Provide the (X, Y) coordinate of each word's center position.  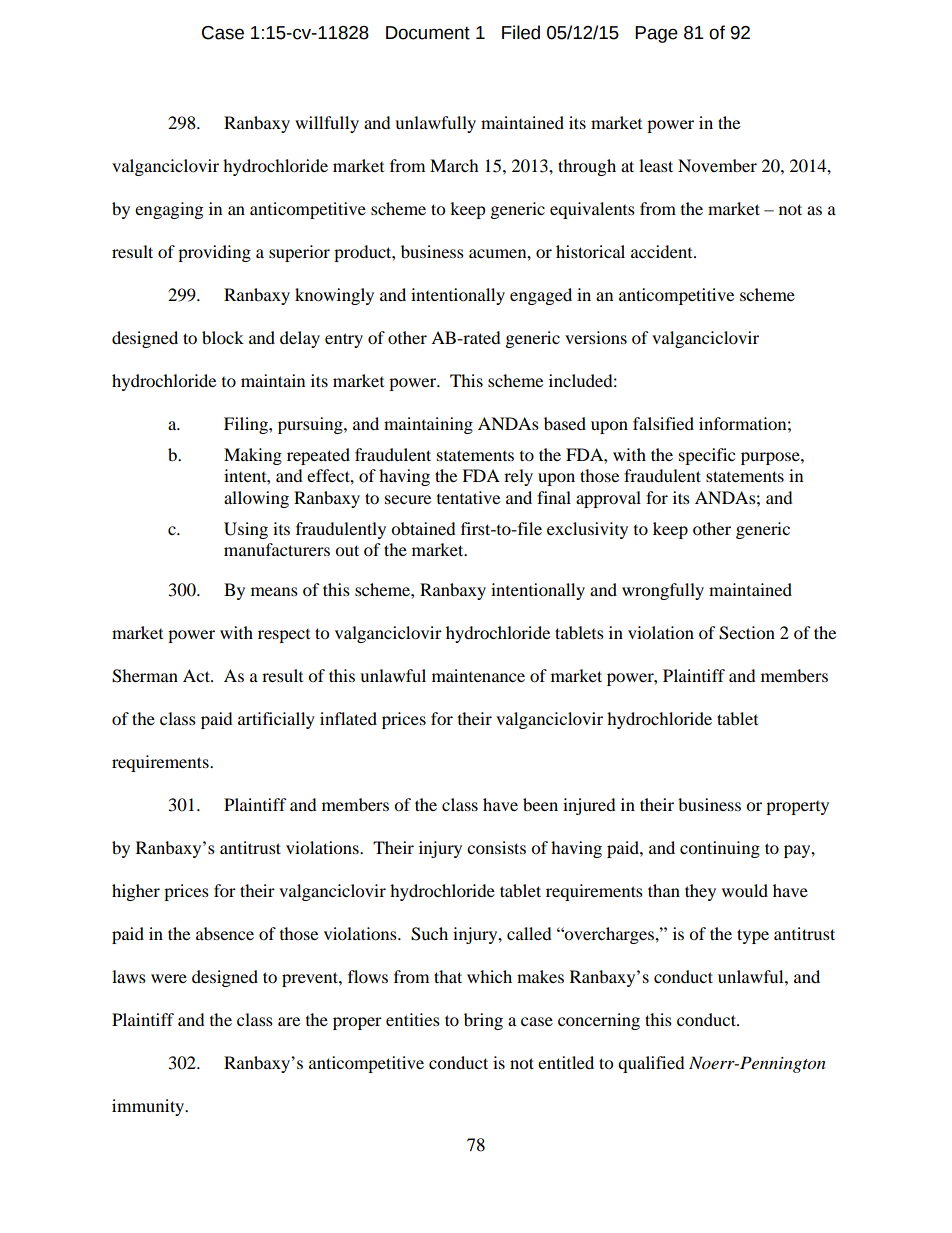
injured (589, 806)
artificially (276, 720)
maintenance (478, 675)
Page (656, 34)
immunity (149, 1107)
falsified (663, 423)
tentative (468, 497)
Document (428, 33)
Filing (247, 425)
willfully (327, 124)
